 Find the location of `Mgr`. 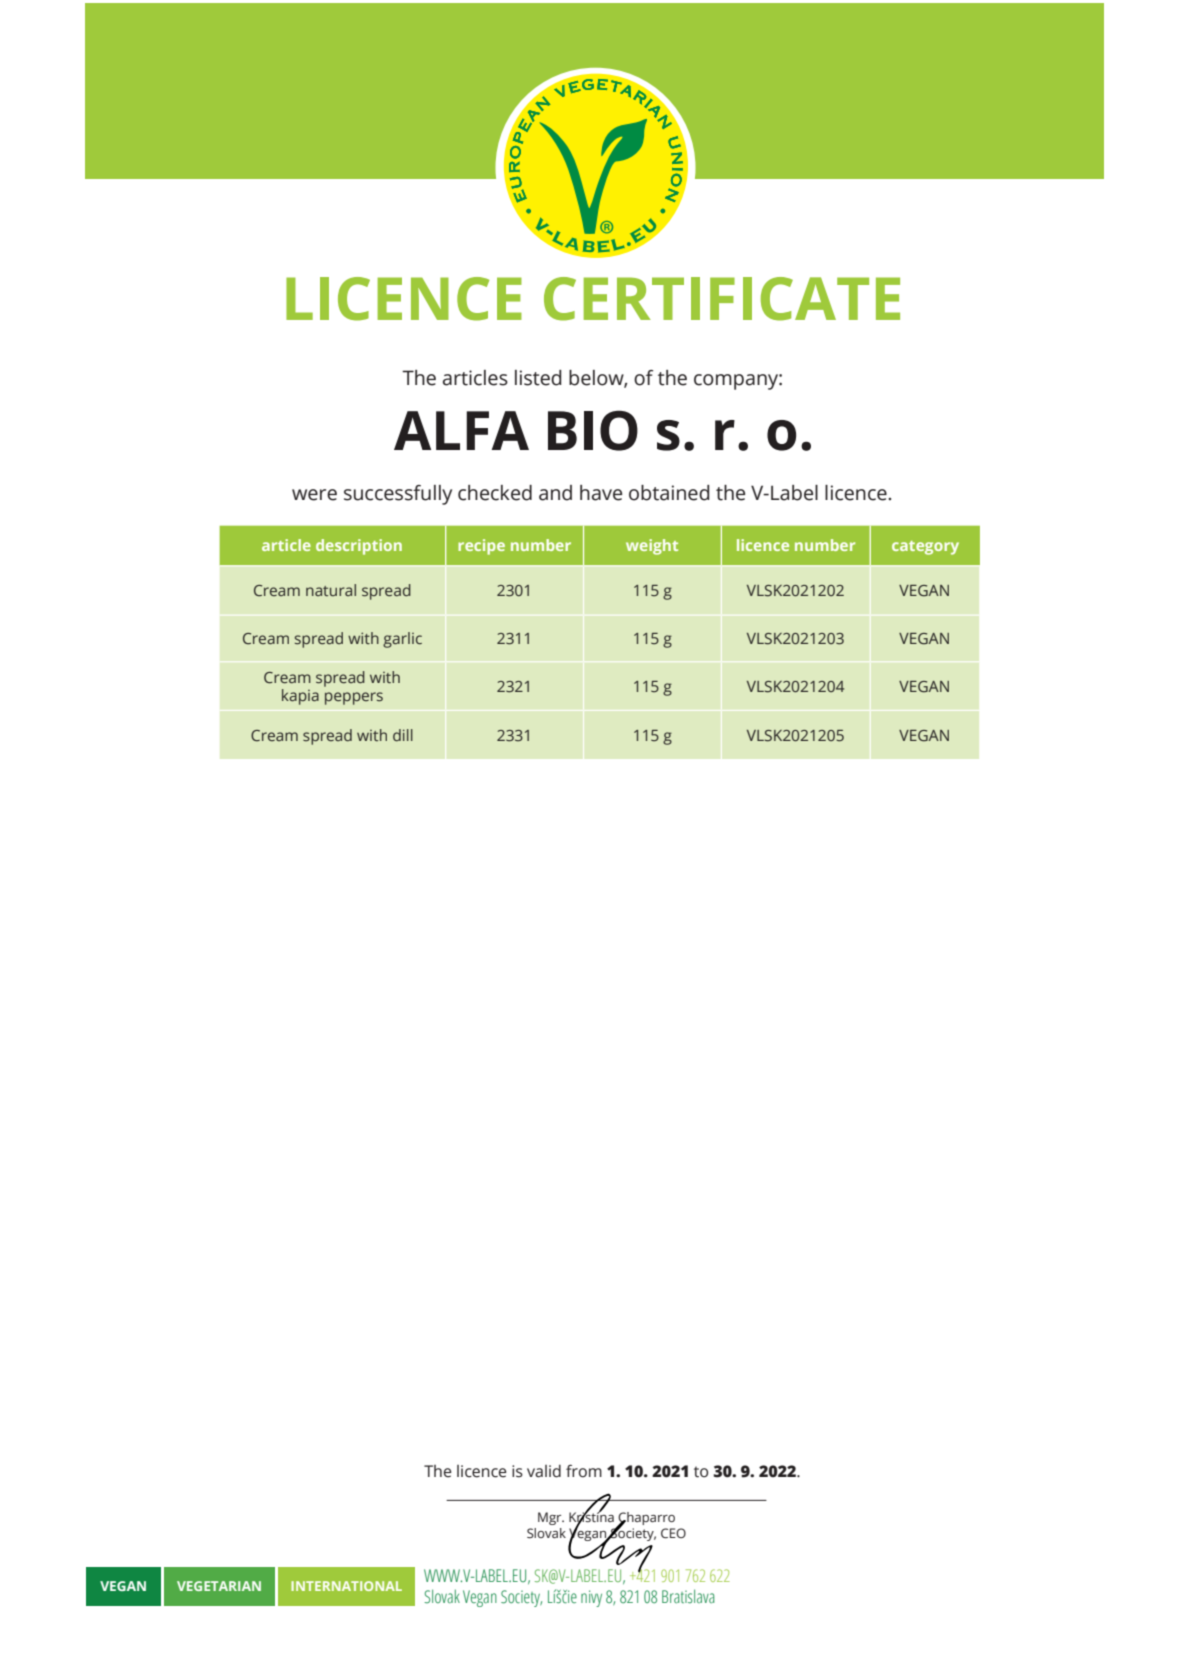

Mgr is located at coordinates (551, 1518).
